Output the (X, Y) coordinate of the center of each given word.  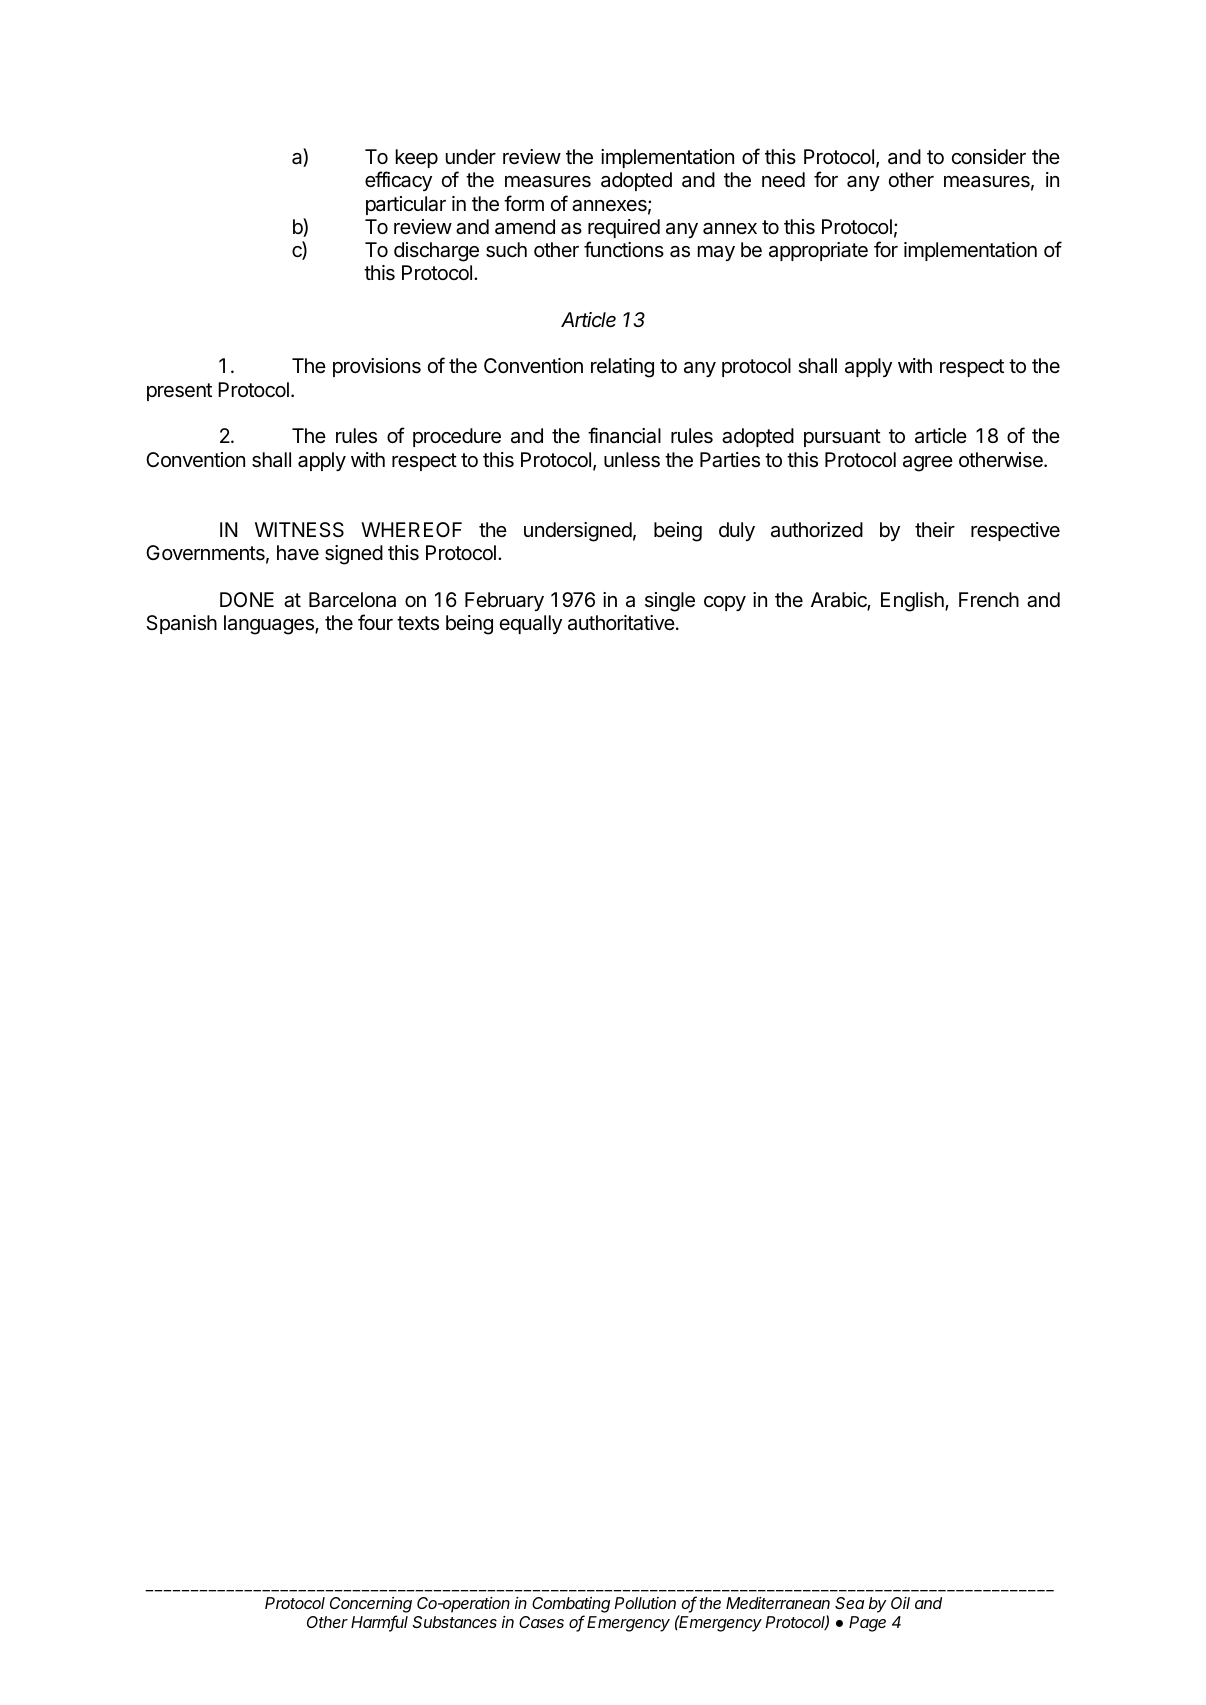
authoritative (621, 623)
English (913, 602)
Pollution (645, 1603)
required (624, 228)
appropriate (818, 251)
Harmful (379, 1623)
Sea (849, 1603)
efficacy (398, 181)
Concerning (371, 1606)
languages (270, 625)
